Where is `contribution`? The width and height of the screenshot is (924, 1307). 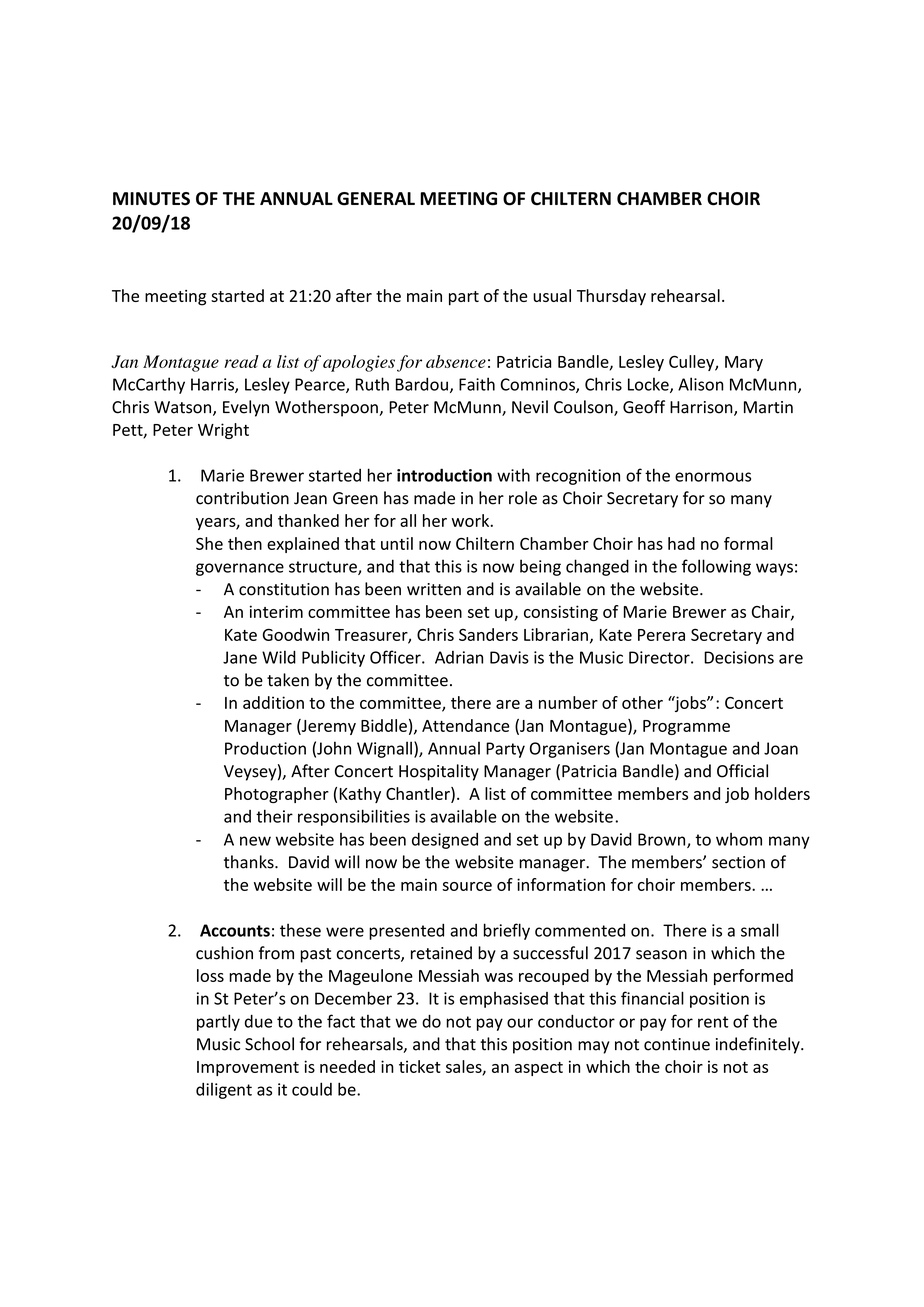
contribution is located at coordinates (242, 498).
